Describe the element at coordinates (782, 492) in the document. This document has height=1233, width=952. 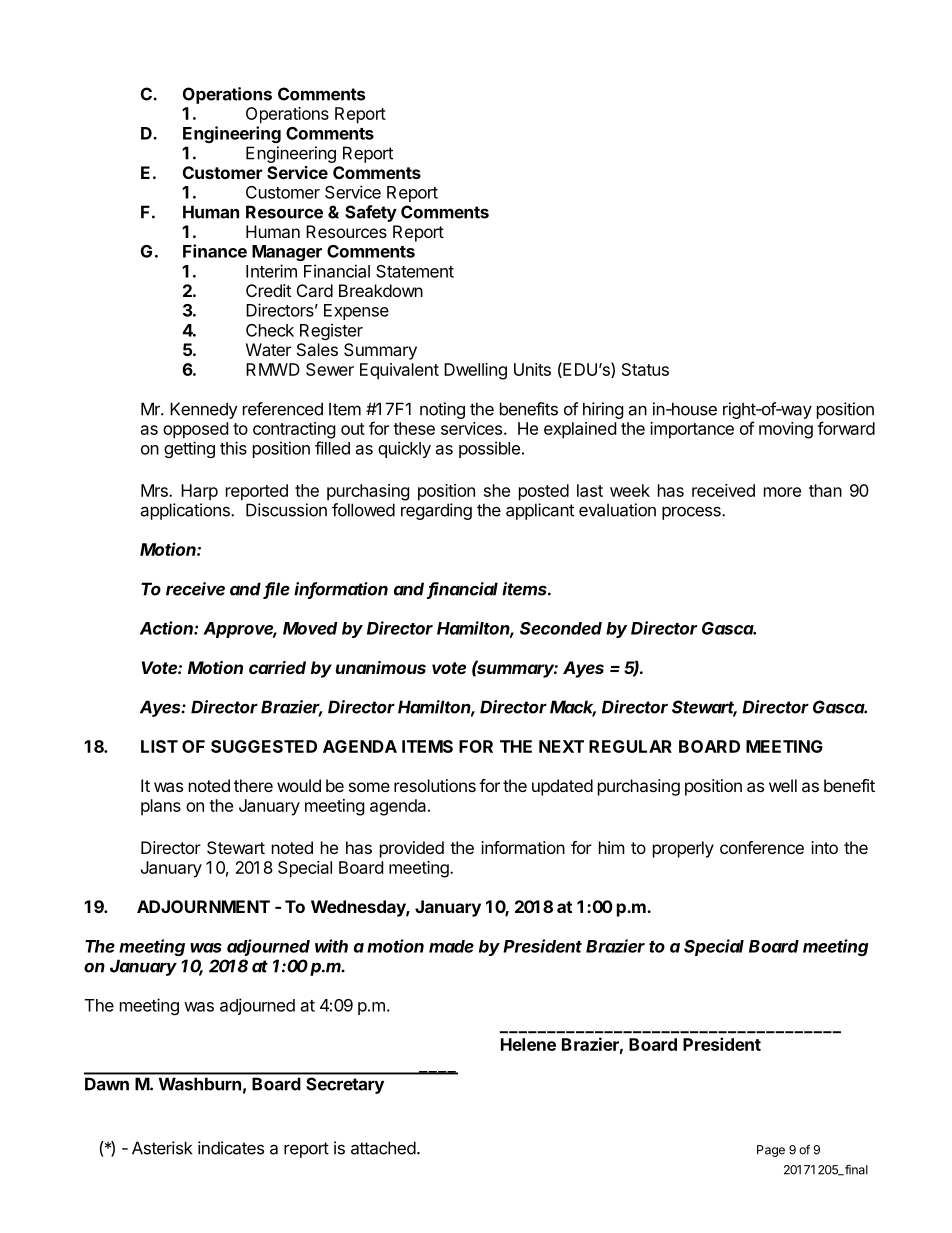
I see `more` at that location.
